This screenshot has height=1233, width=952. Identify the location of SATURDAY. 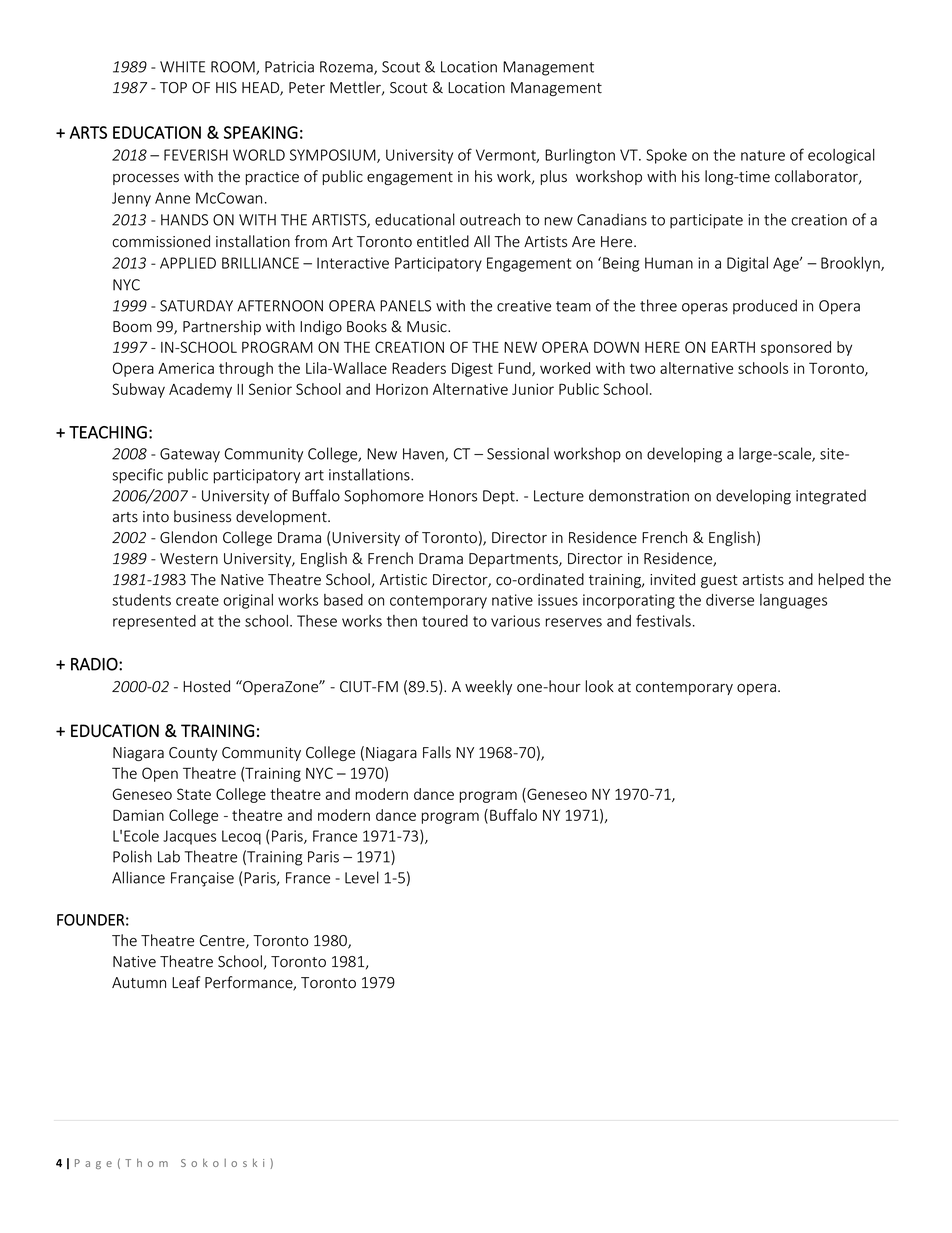
(196, 306).
